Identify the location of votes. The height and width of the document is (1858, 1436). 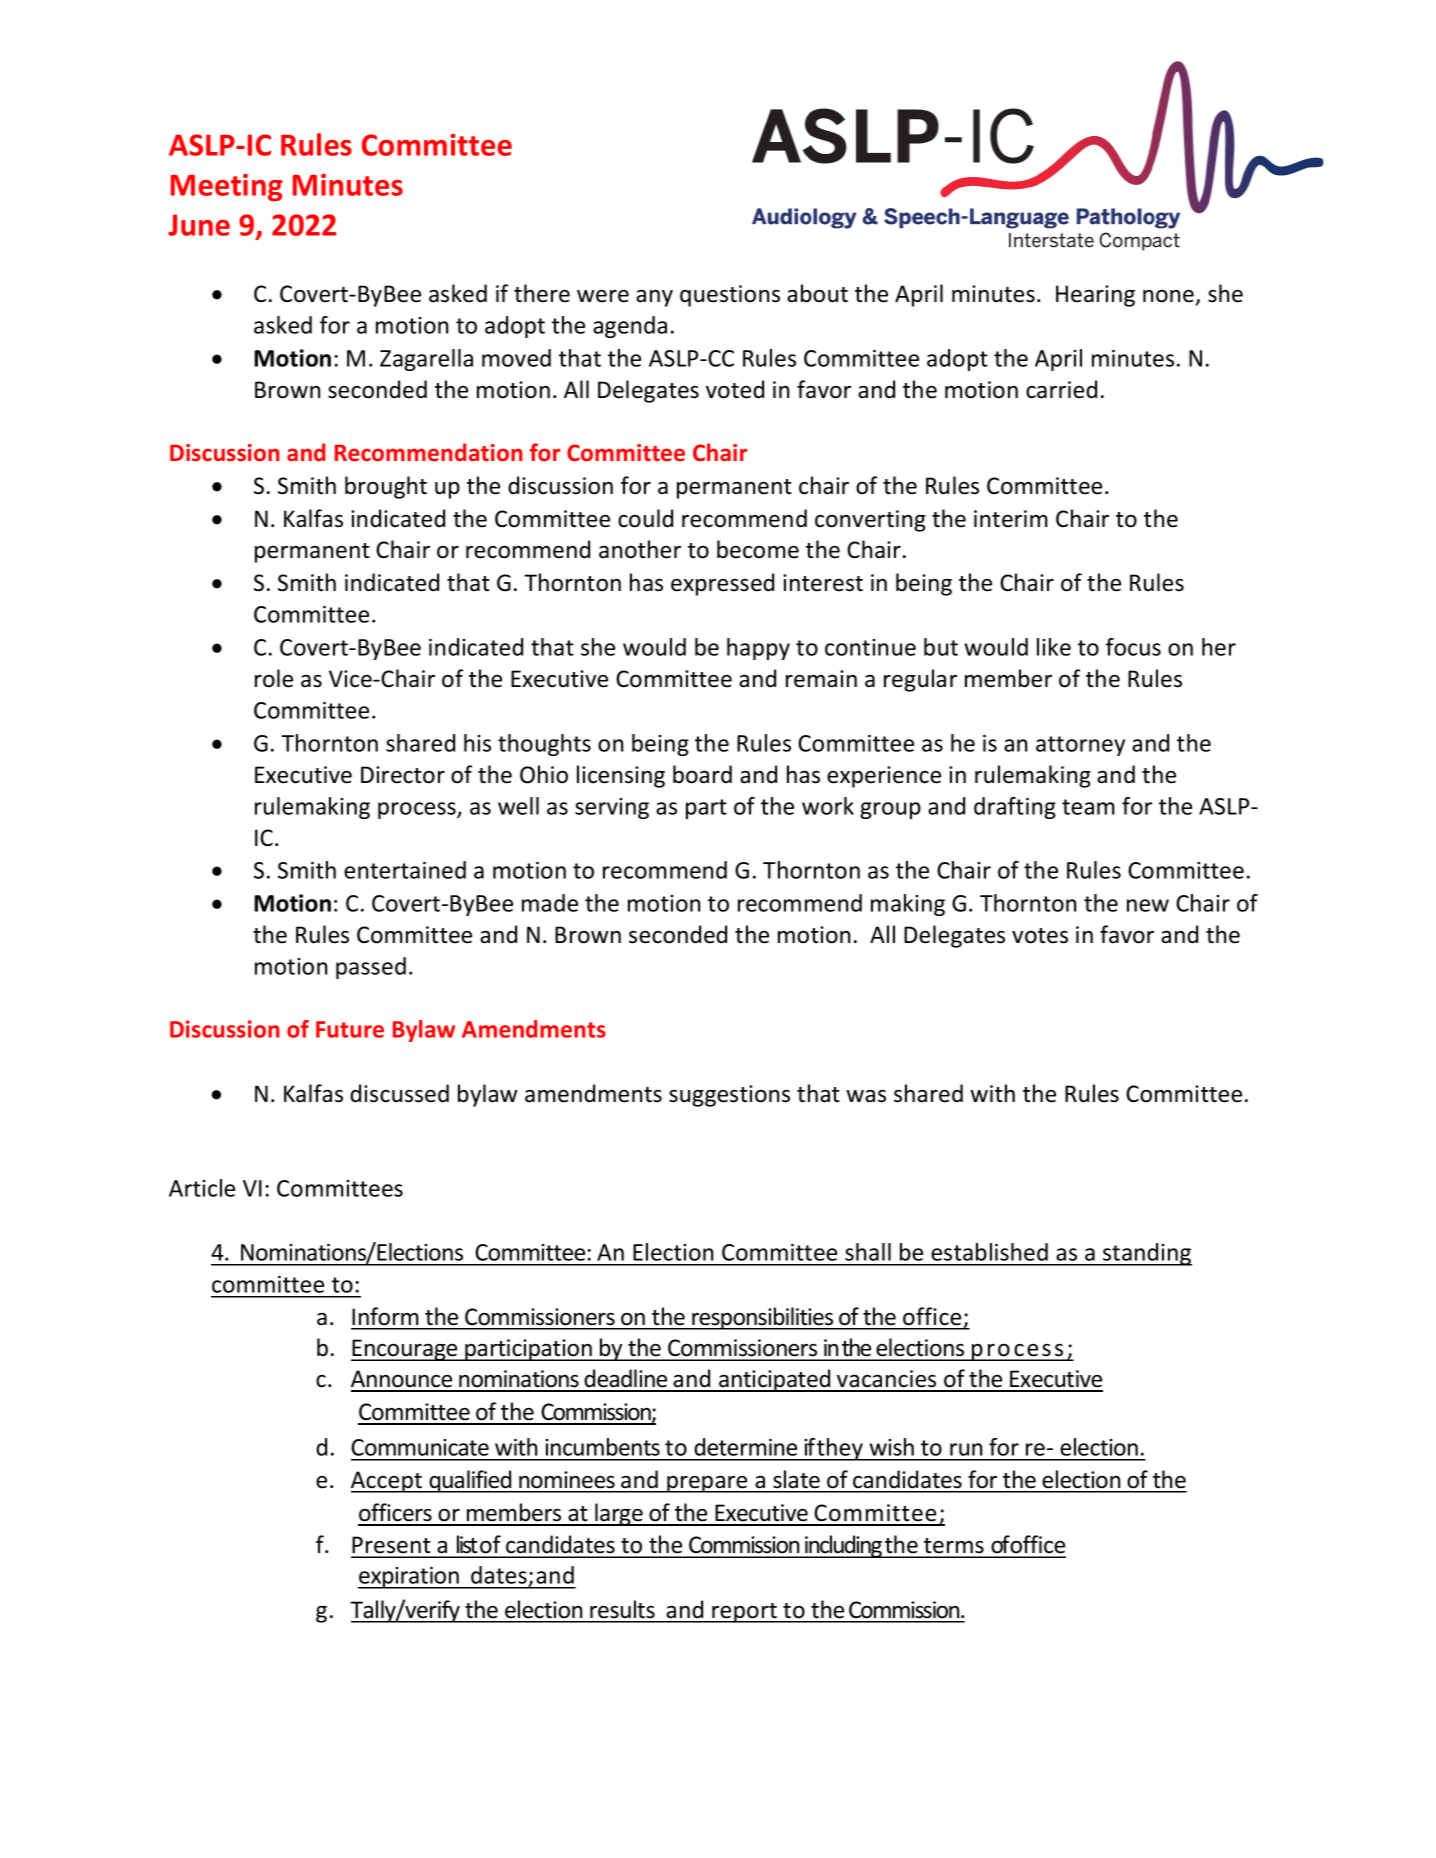
(1040, 936).
